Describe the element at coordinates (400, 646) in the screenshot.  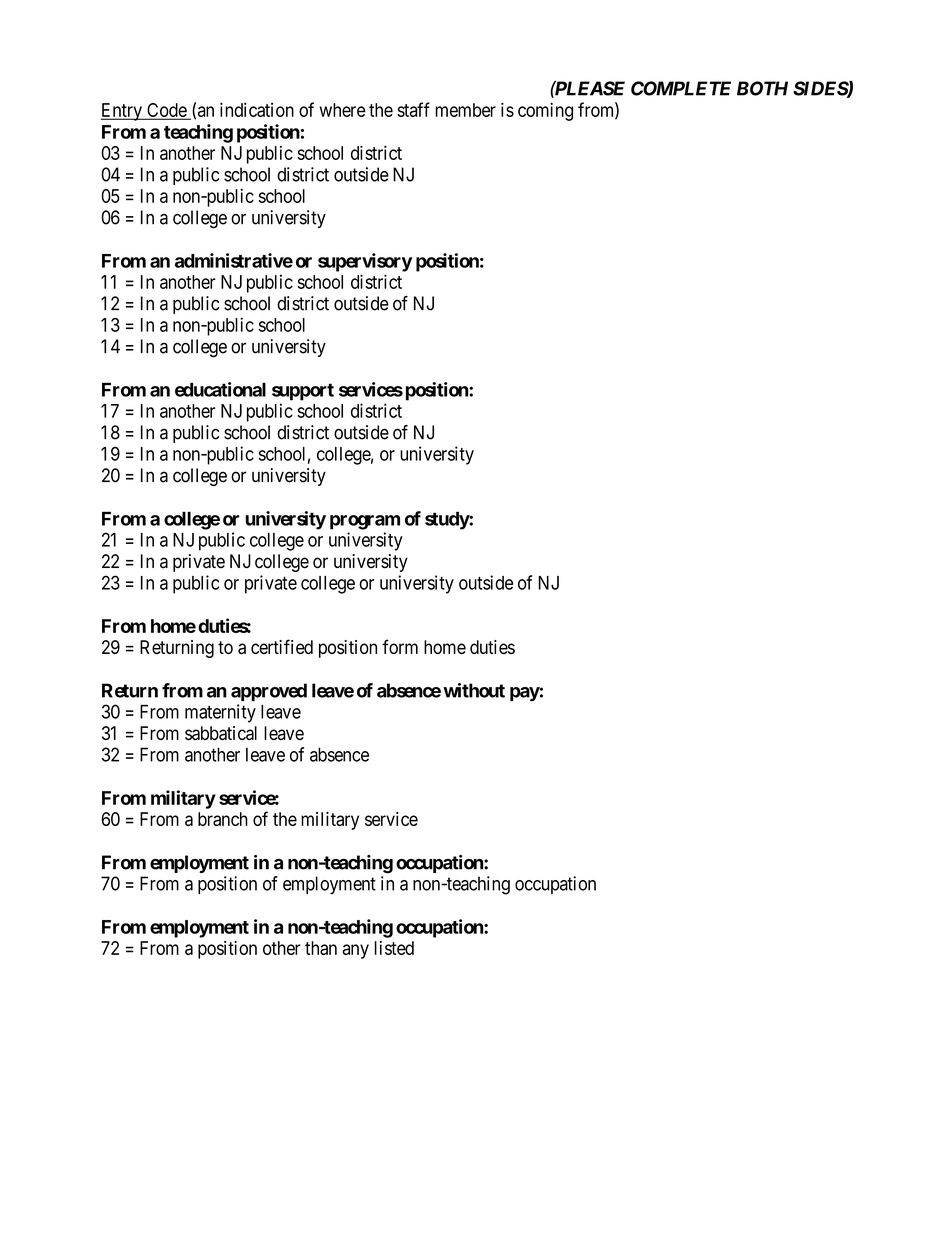
I see `form` at that location.
